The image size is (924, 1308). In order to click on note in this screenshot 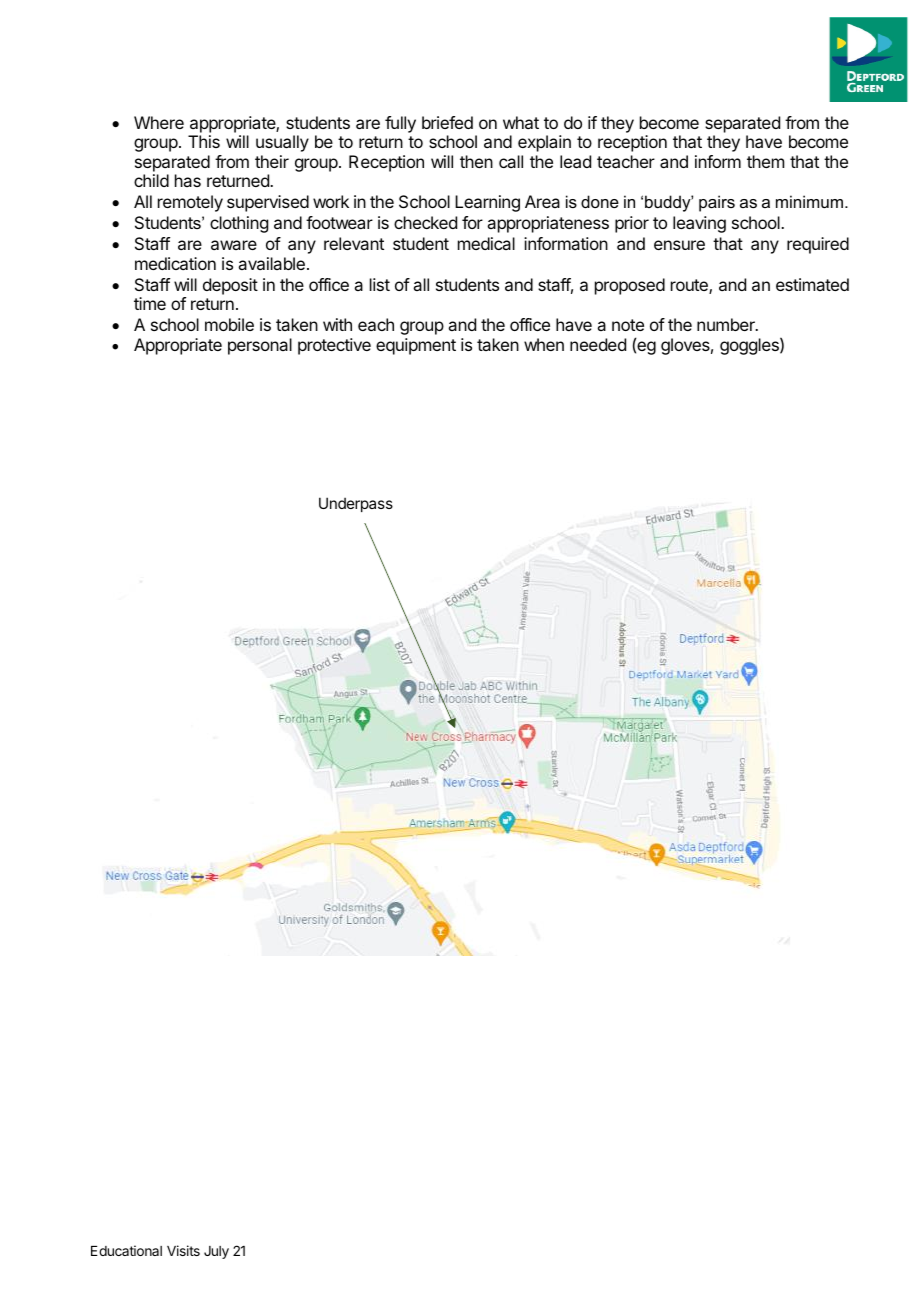, I will do `click(628, 325)`.
